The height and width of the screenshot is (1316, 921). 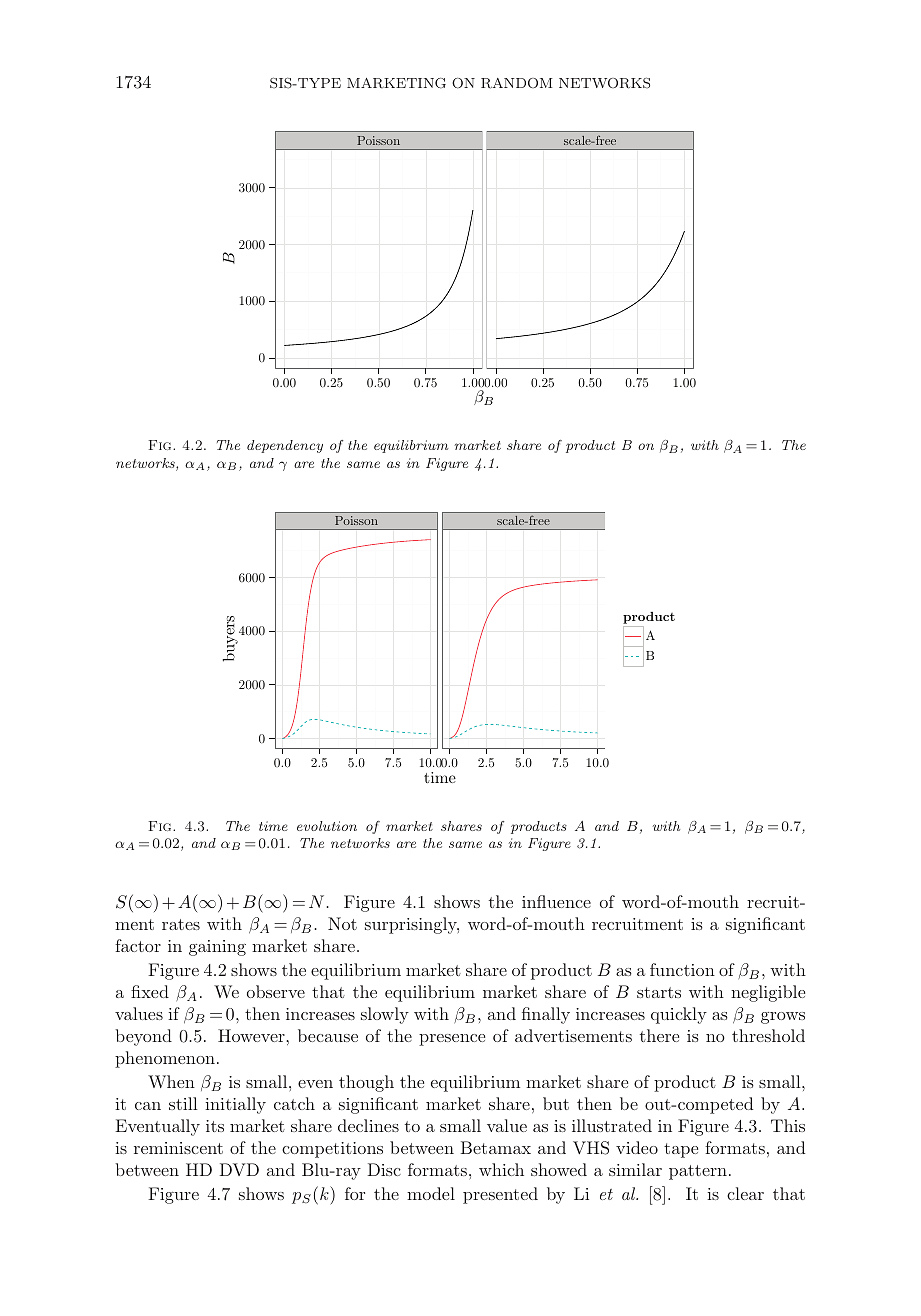 What do you see at coordinates (698, 1172) in the screenshot?
I see `pattern` at bounding box center [698, 1172].
